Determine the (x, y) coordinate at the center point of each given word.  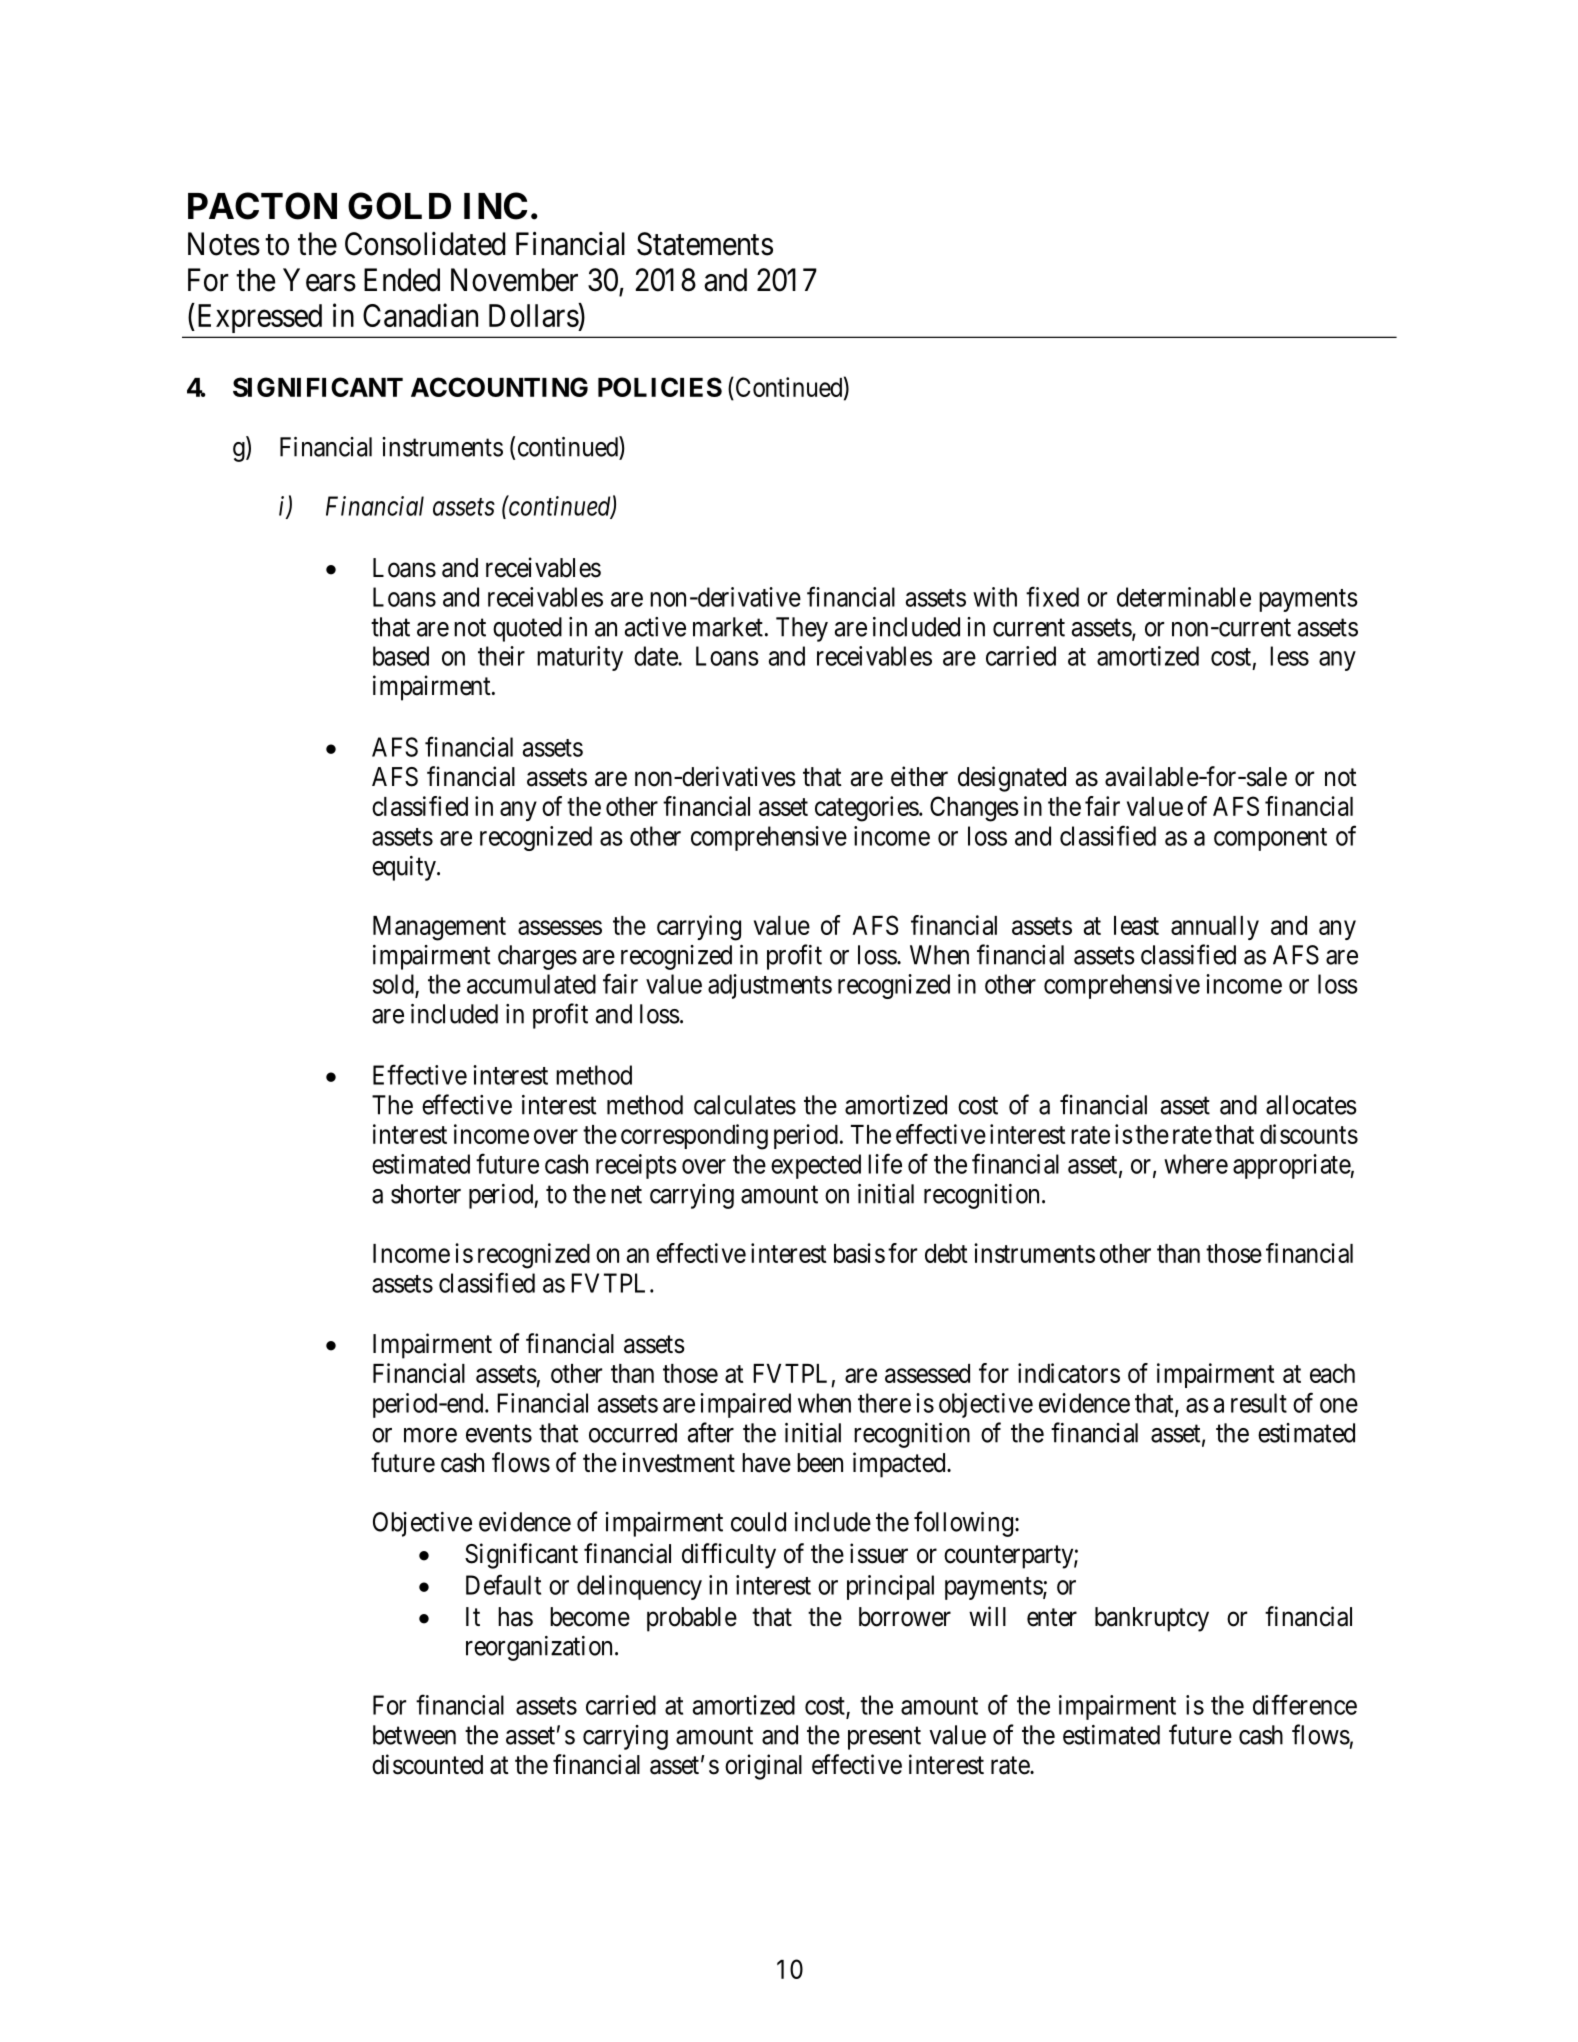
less (1289, 656)
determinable (1184, 597)
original (763, 1767)
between (414, 1735)
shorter (426, 1194)
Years (319, 280)
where (1196, 1164)
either (919, 776)
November (514, 280)
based (401, 656)
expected (816, 1166)
